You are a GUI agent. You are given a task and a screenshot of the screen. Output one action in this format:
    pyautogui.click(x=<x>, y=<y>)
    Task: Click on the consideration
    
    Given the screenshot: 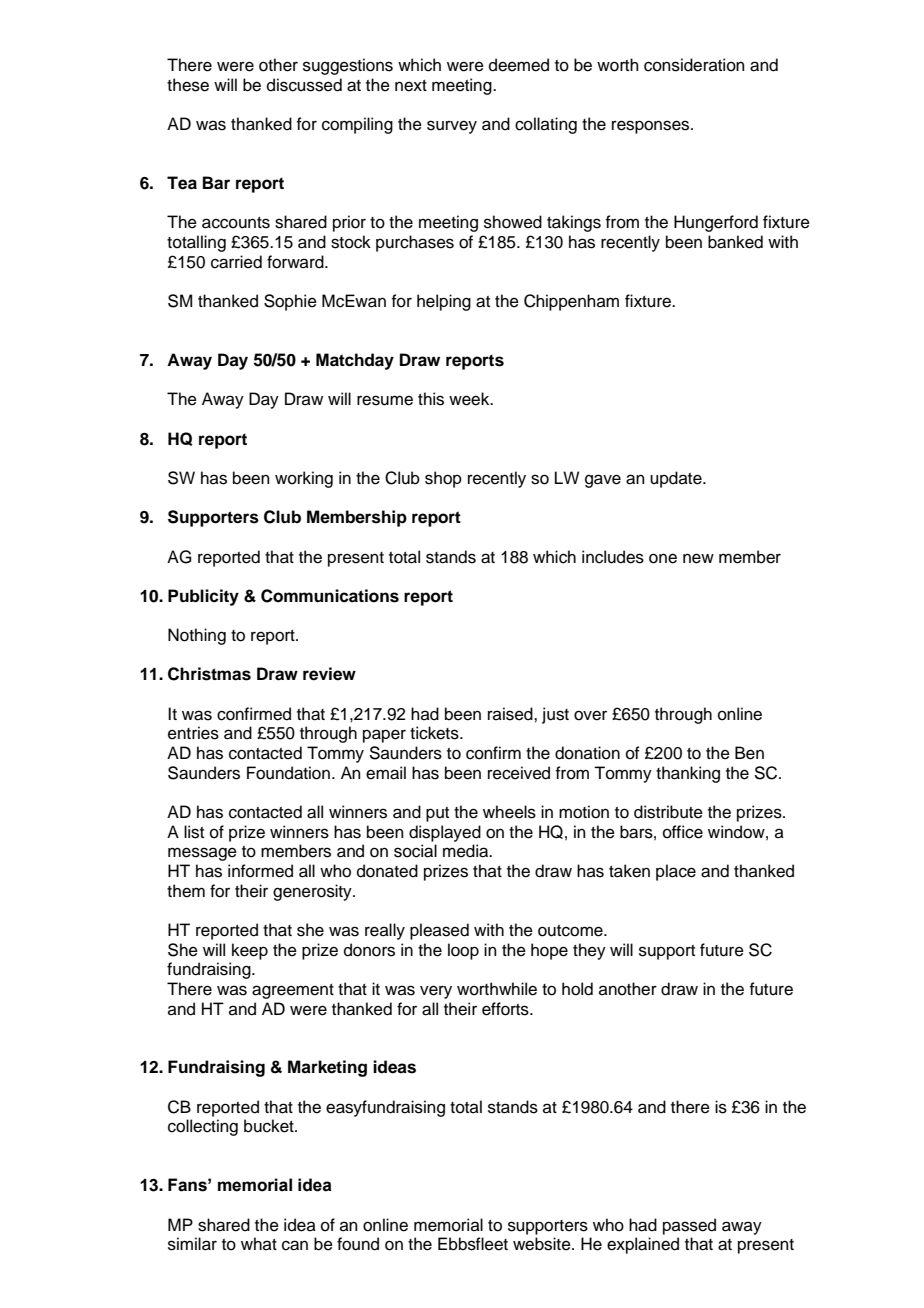 What is the action you would take?
    pyautogui.click(x=694, y=65)
